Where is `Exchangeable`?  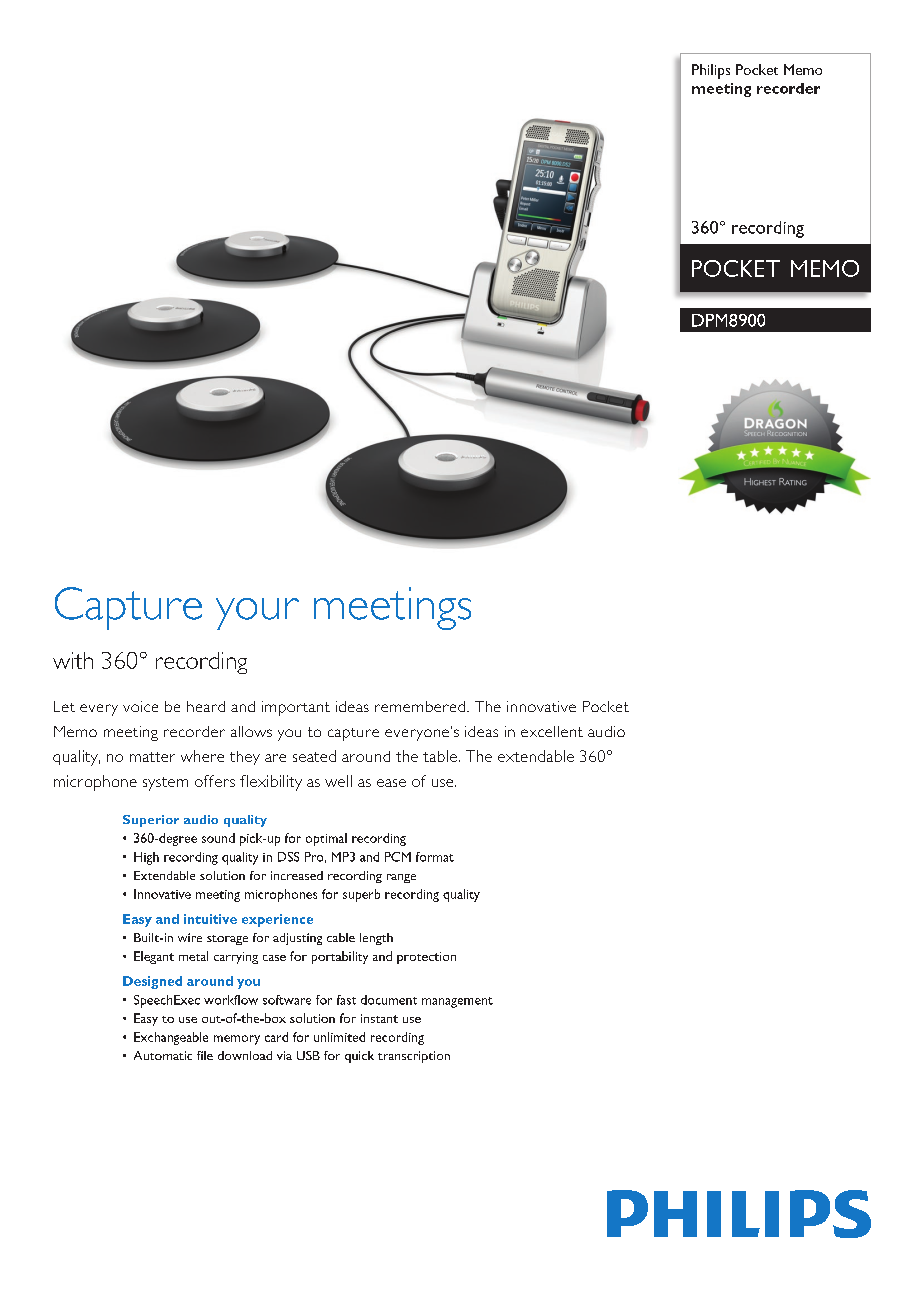 Exchangeable is located at coordinates (171, 1038).
